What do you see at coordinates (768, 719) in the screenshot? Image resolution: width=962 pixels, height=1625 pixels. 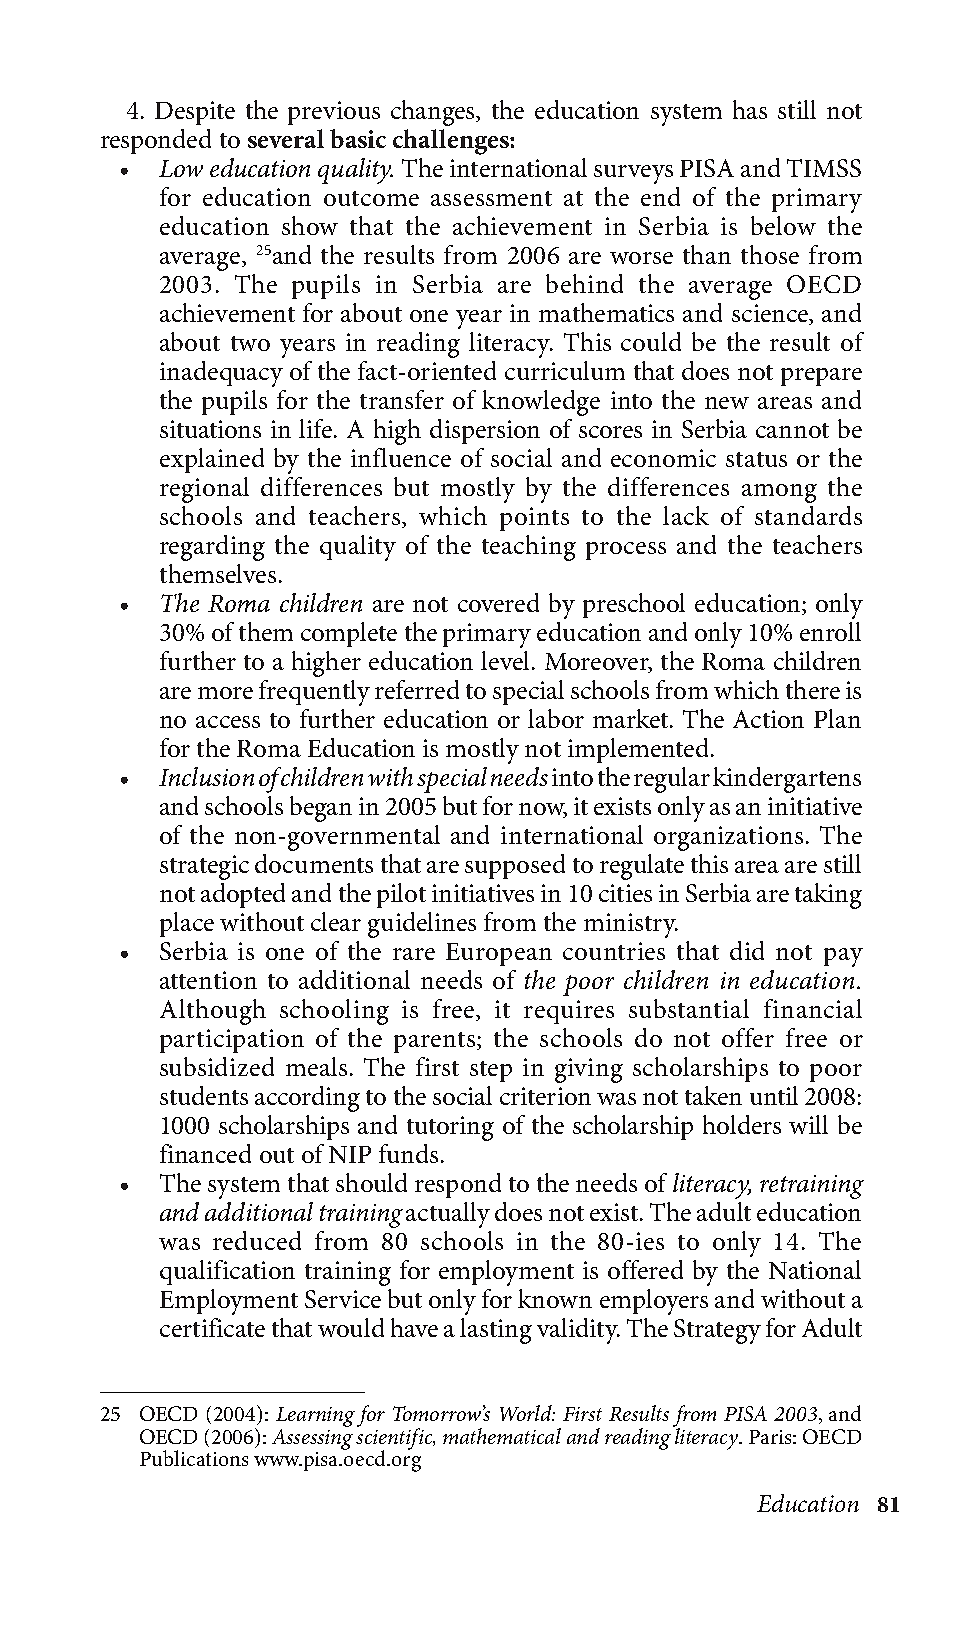 I see `Action` at bounding box center [768, 719].
